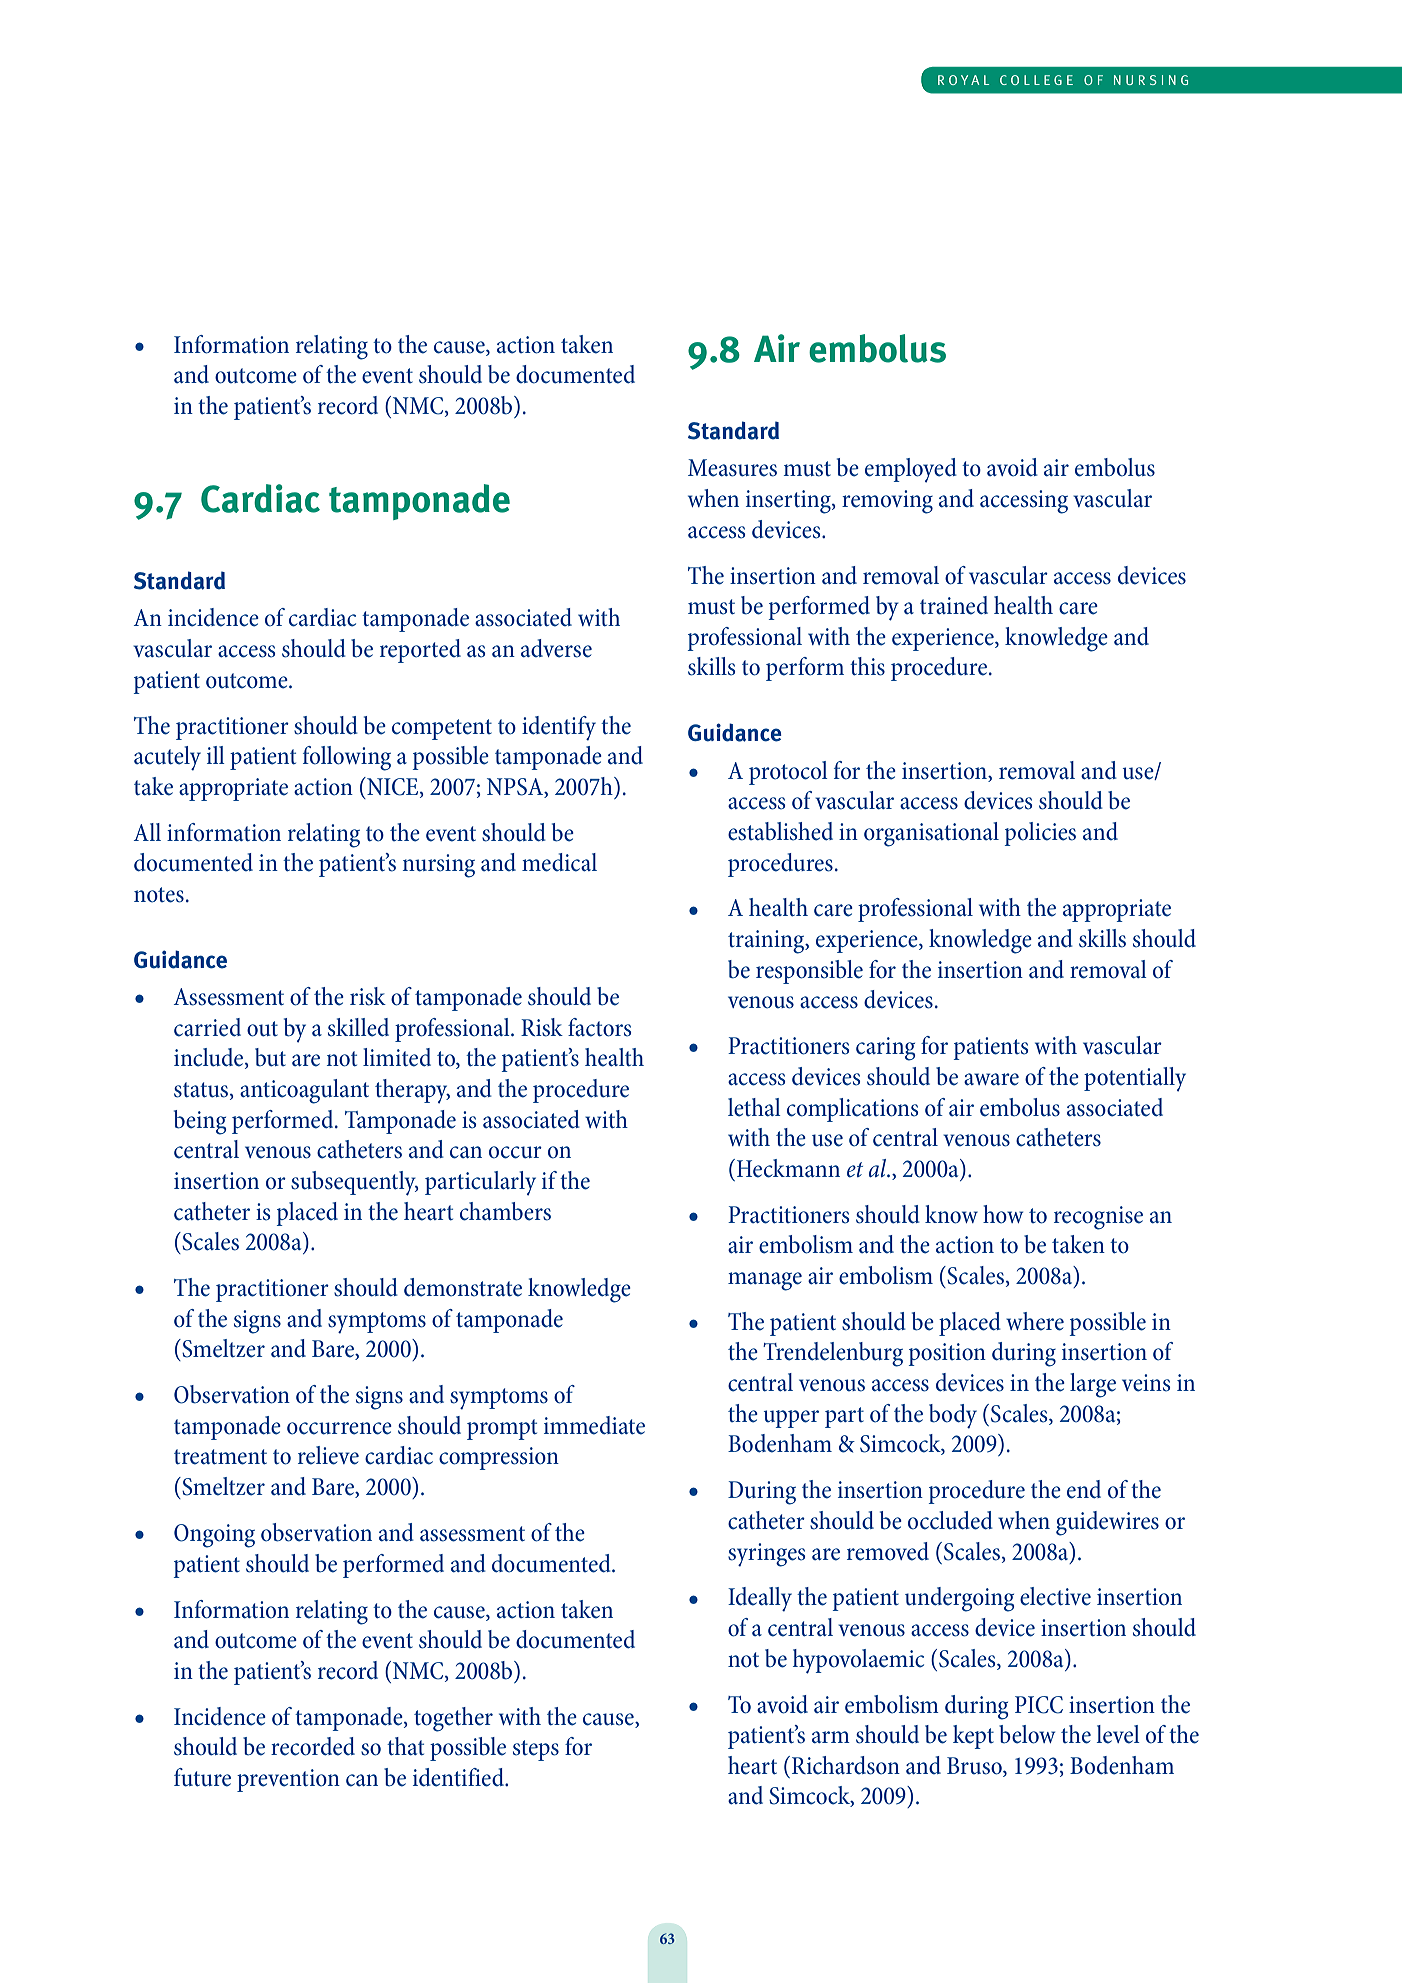 Image resolution: width=1402 pixels, height=1983 pixels. Describe the element at coordinates (1040, 834) in the screenshot. I see `policies` at that location.
